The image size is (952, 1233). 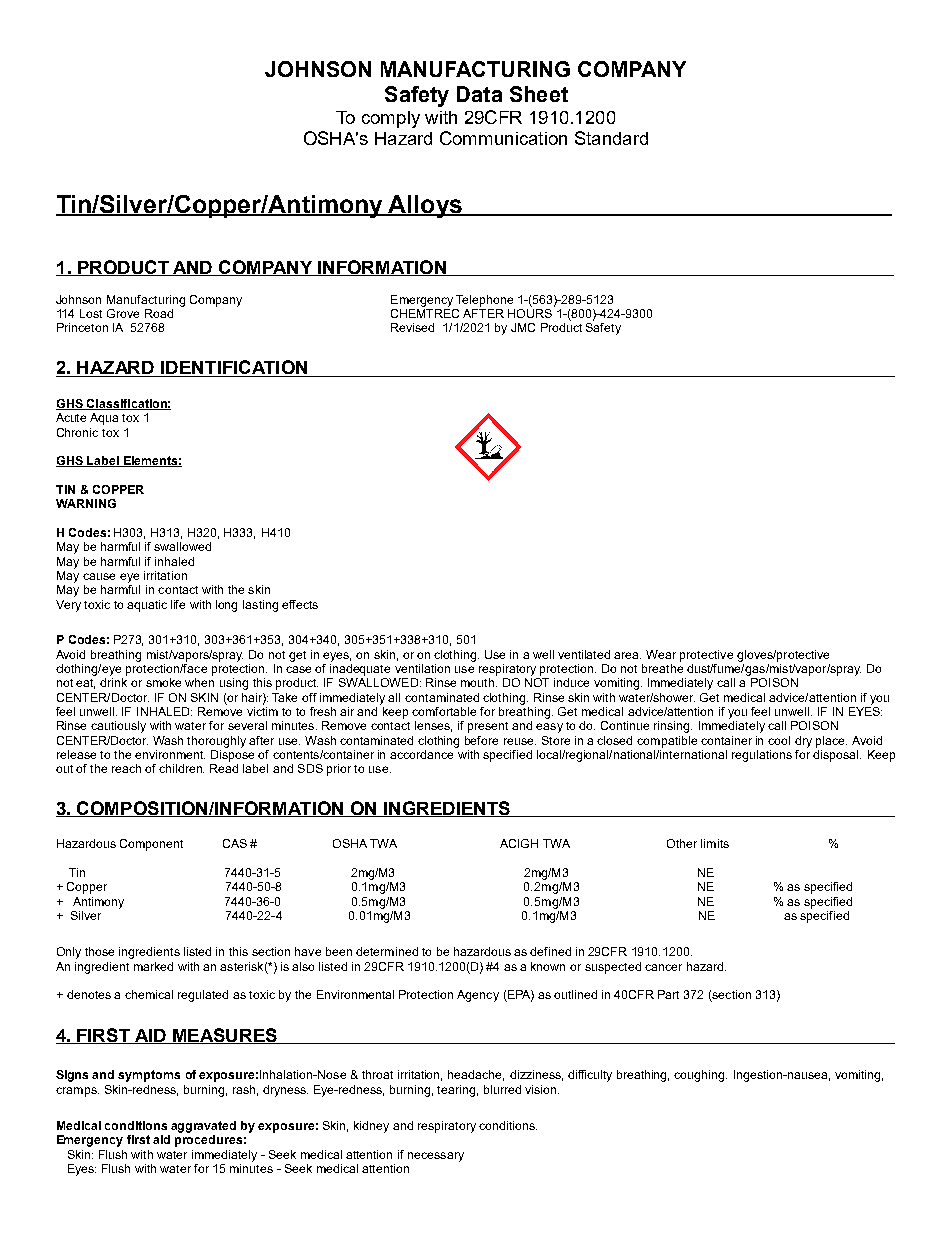 I want to click on HOURS, so click(x=531, y=312).
